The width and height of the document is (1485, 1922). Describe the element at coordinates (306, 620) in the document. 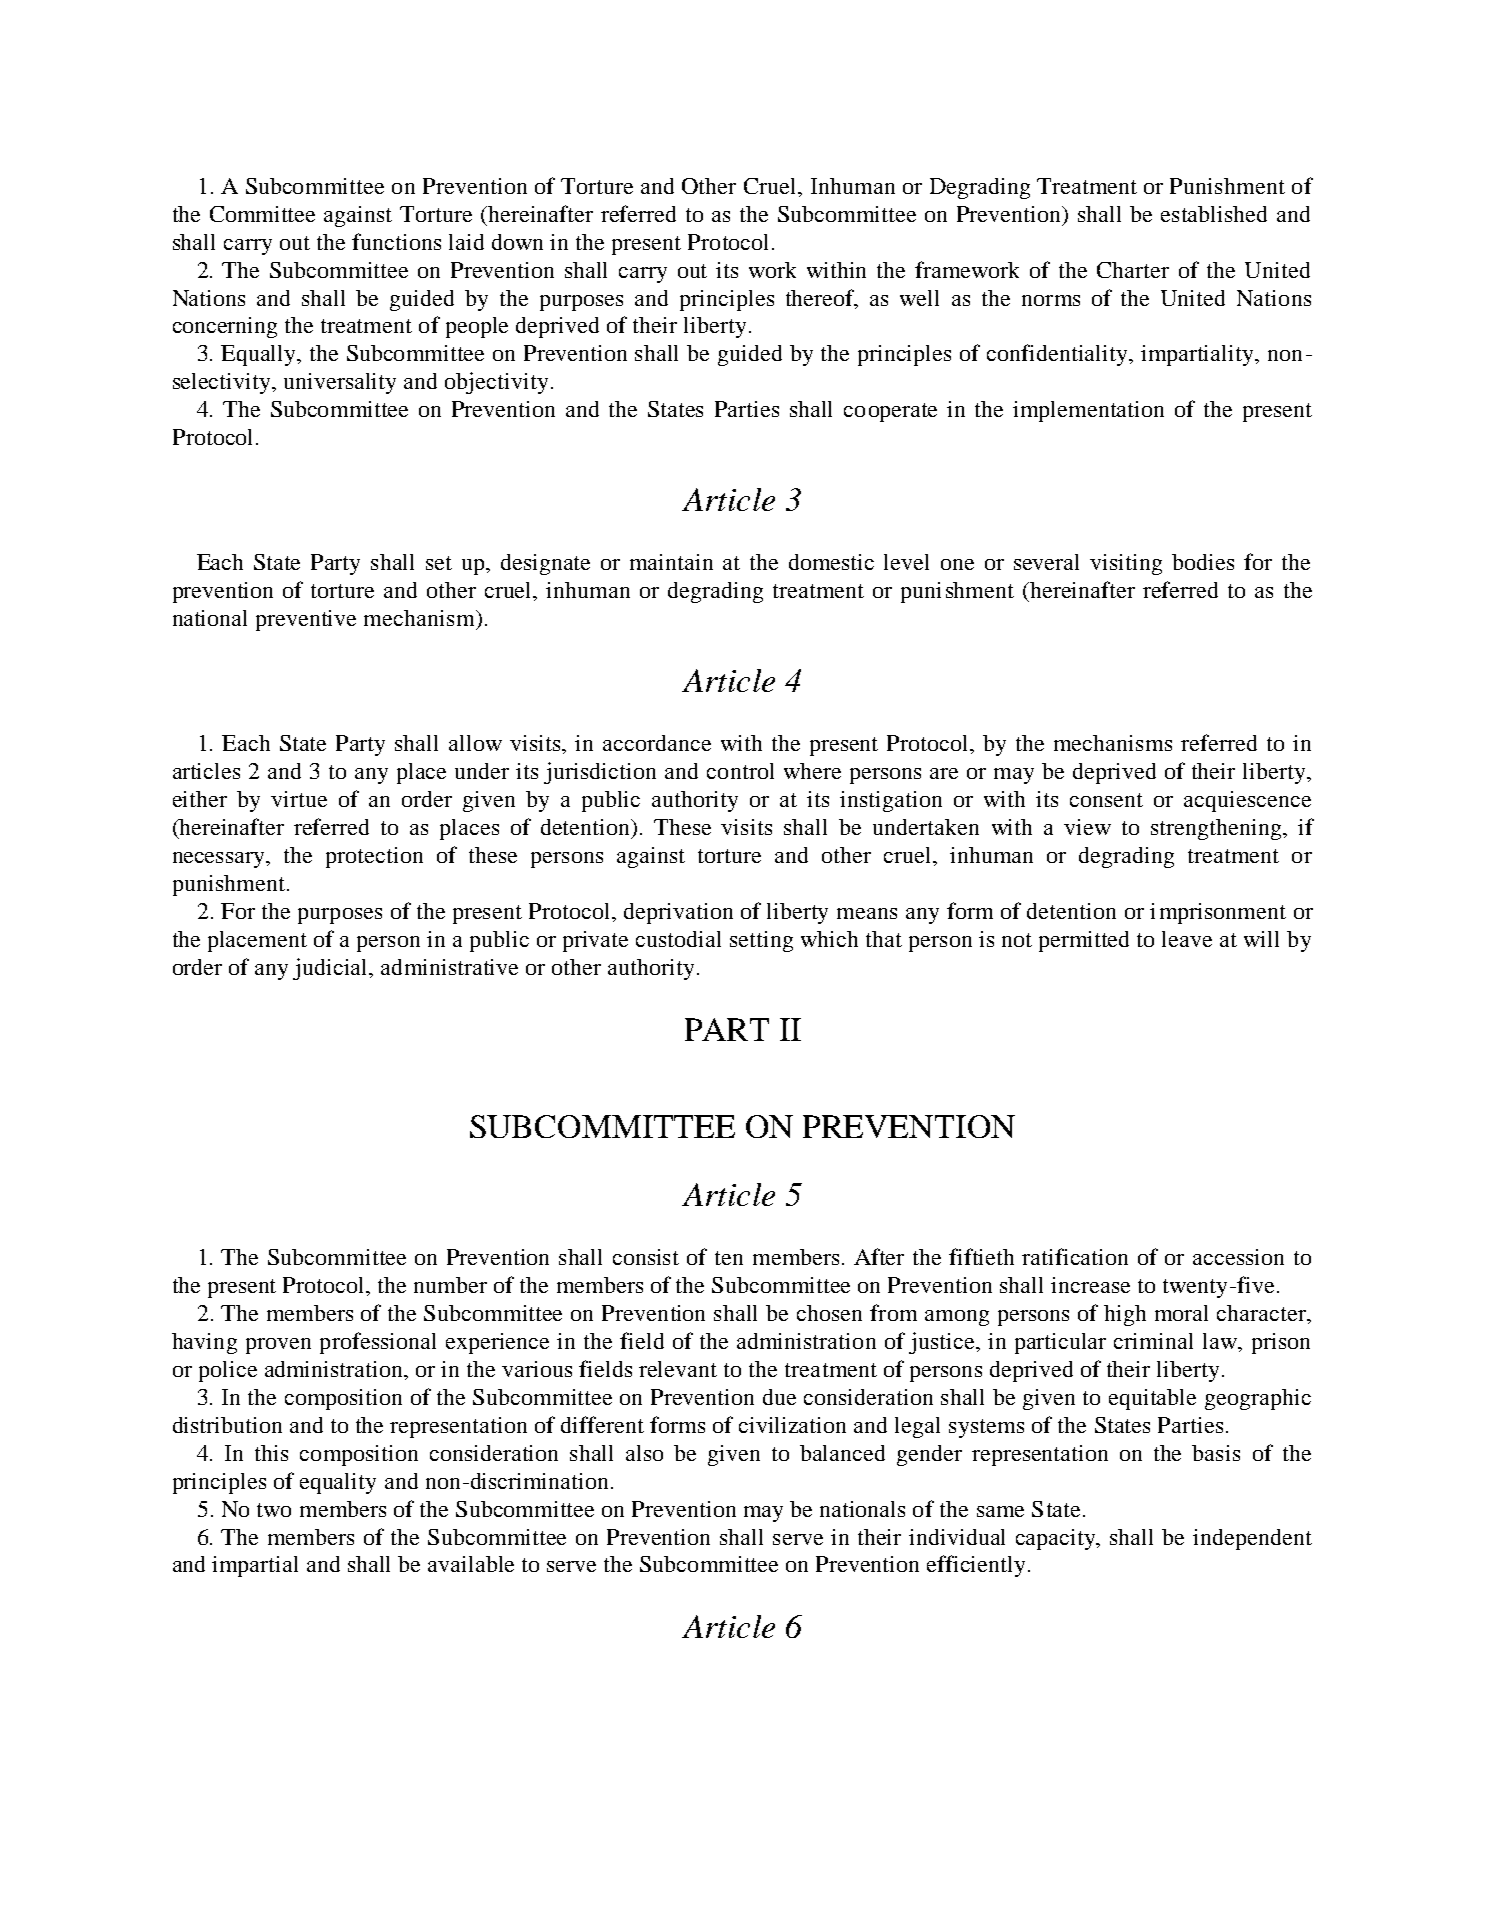

I see `preventive` at that location.
